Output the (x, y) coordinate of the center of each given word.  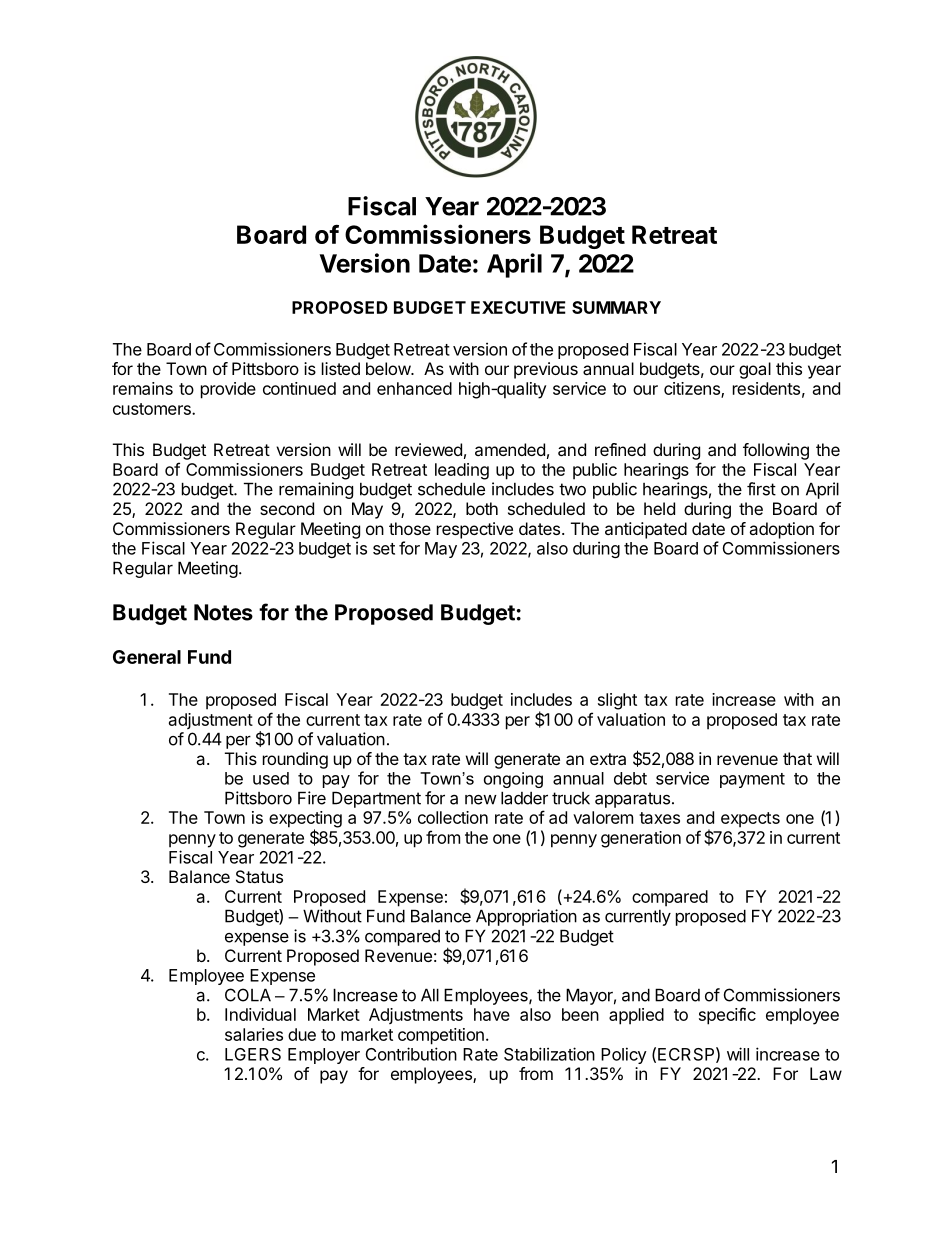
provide (228, 390)
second (287, 508)
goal (755, 370)
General (147, 657)
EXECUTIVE (518, 307)
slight (617, 701)
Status (259, 876)
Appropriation (526, 917)
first (761, 489)
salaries (254, 1034)
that (797, 758)
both (482, 508)
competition (441, 1036)
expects (750, 820)
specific (727, 1016)
